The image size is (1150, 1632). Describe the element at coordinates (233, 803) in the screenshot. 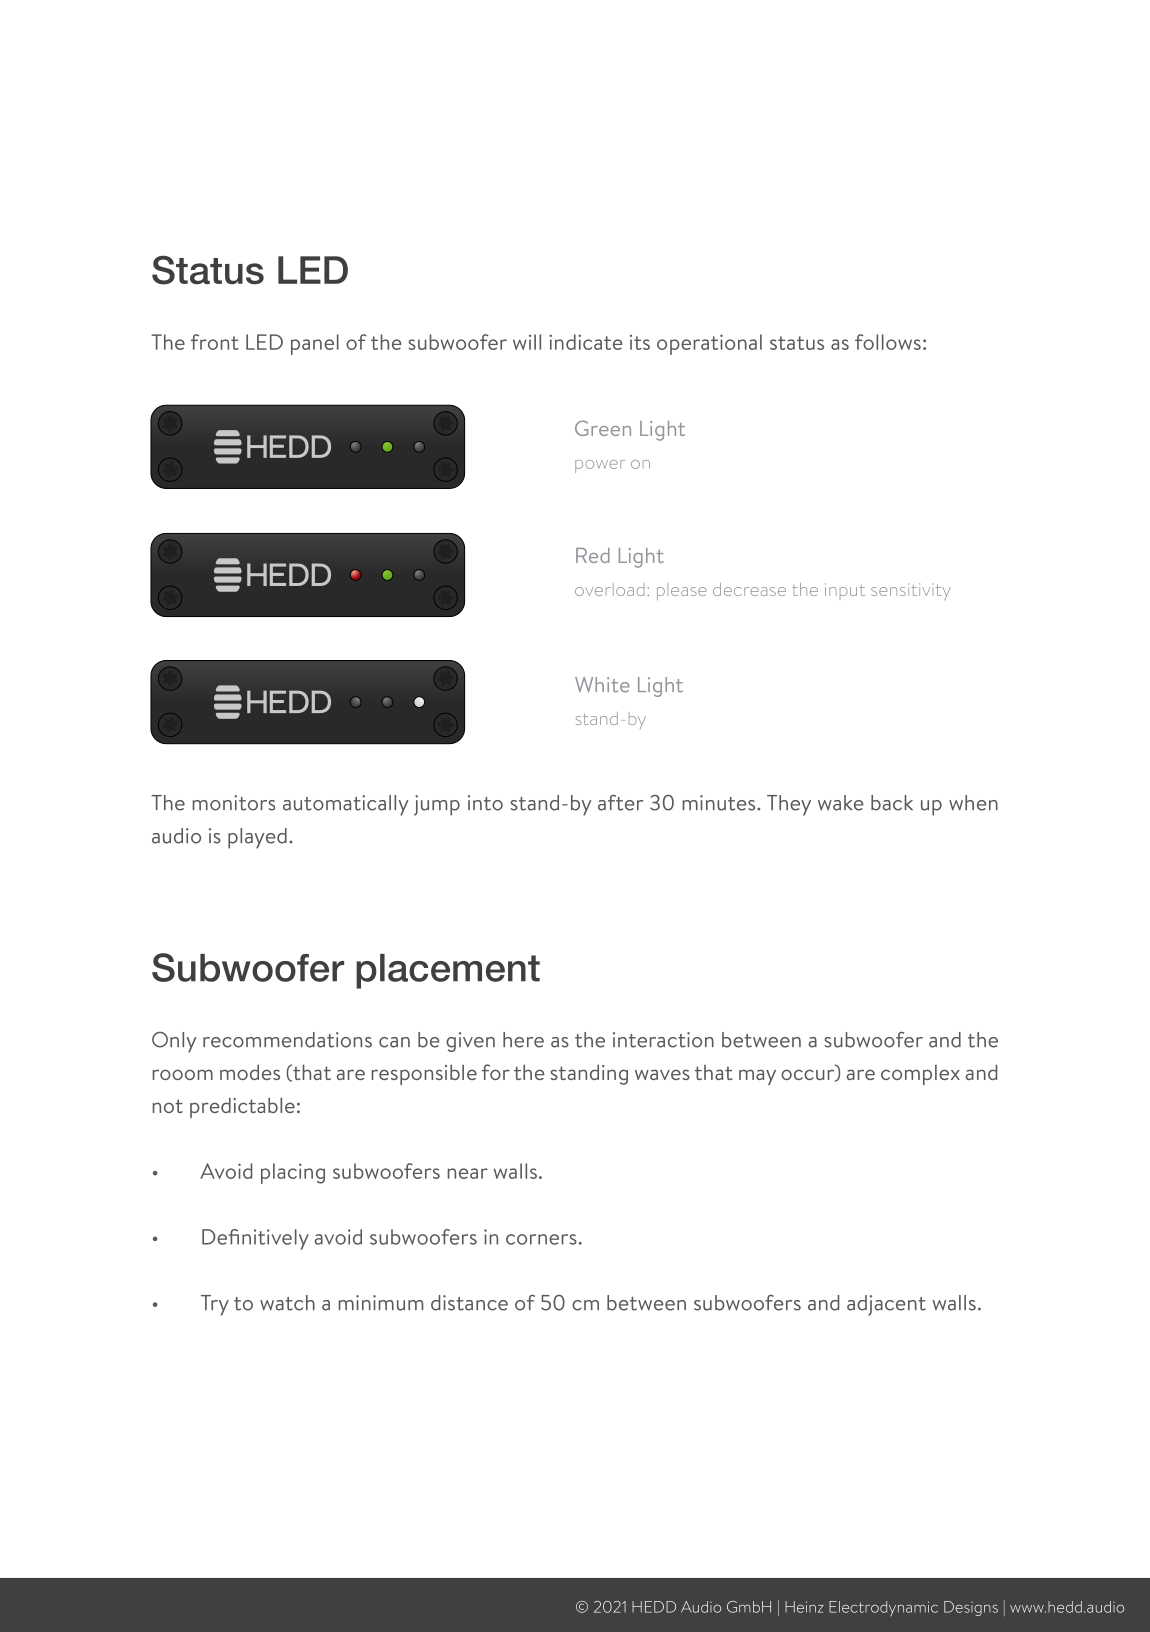

I see `monitors` at that location.
